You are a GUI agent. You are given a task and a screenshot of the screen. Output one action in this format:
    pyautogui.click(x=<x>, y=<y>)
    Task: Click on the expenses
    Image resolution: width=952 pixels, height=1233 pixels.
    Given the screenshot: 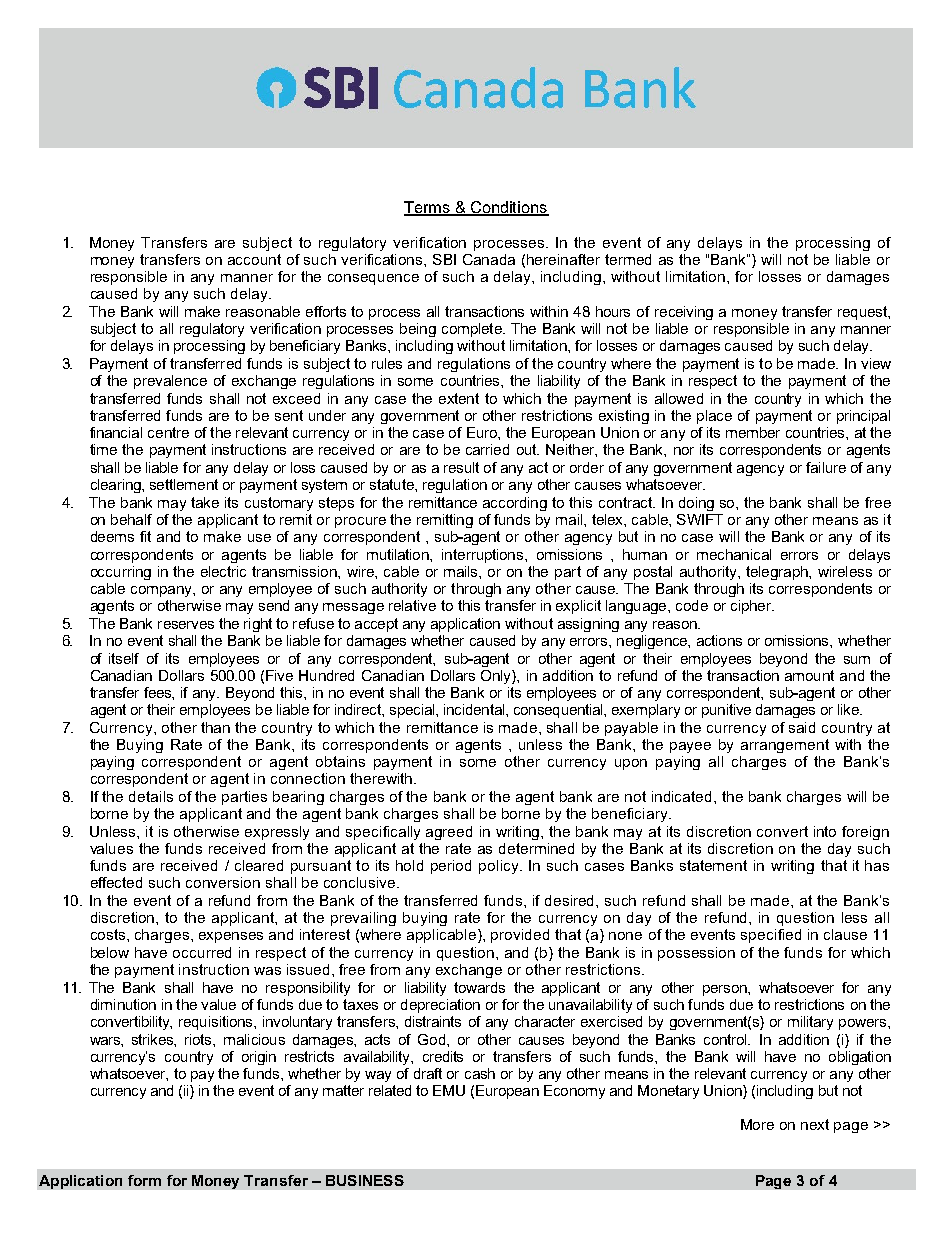 What is the action you would take?
    pyautogui.click(x=231, y=937)
